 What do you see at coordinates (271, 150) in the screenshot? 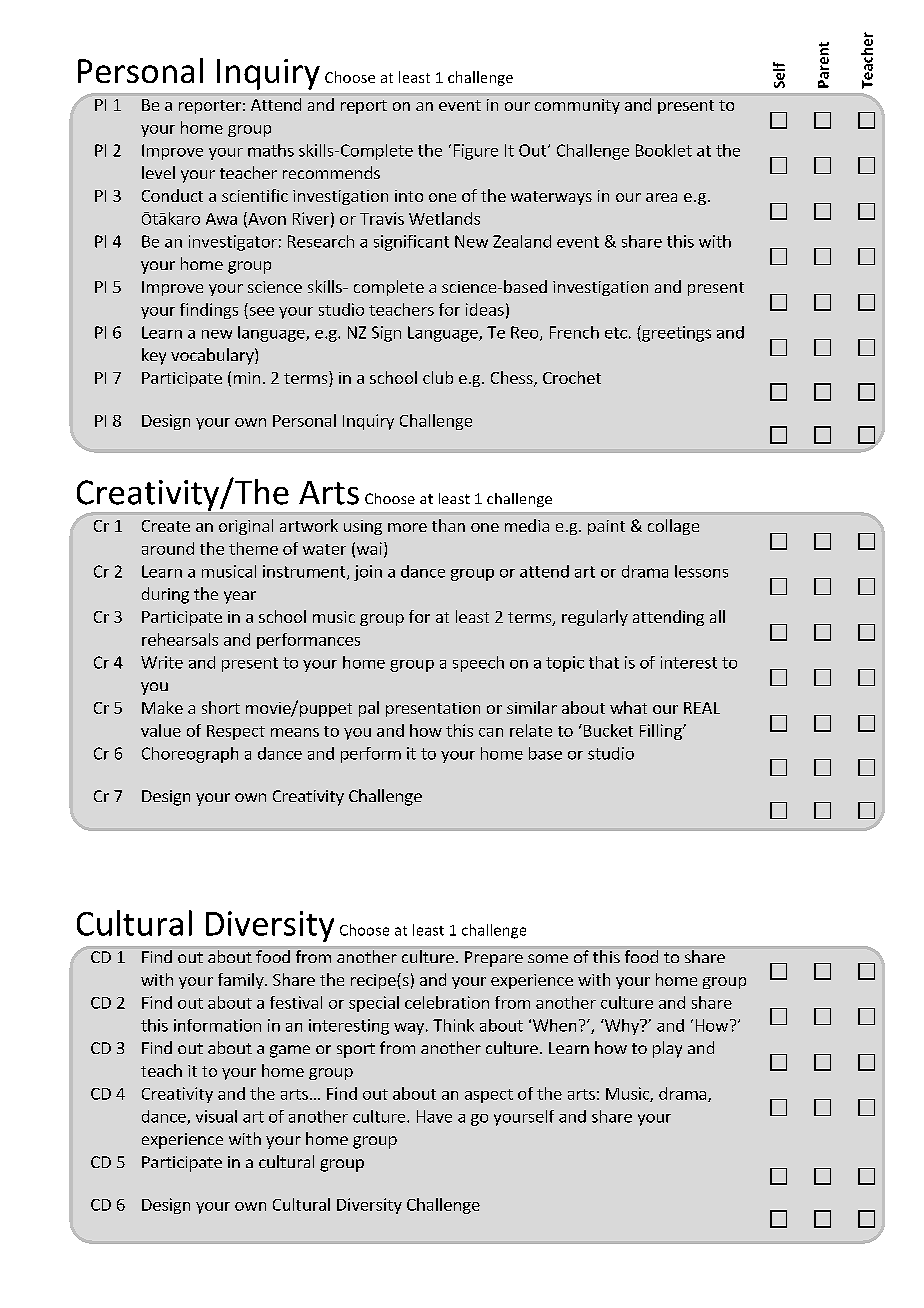
I see `maths` at bounding box center [271, 150].
